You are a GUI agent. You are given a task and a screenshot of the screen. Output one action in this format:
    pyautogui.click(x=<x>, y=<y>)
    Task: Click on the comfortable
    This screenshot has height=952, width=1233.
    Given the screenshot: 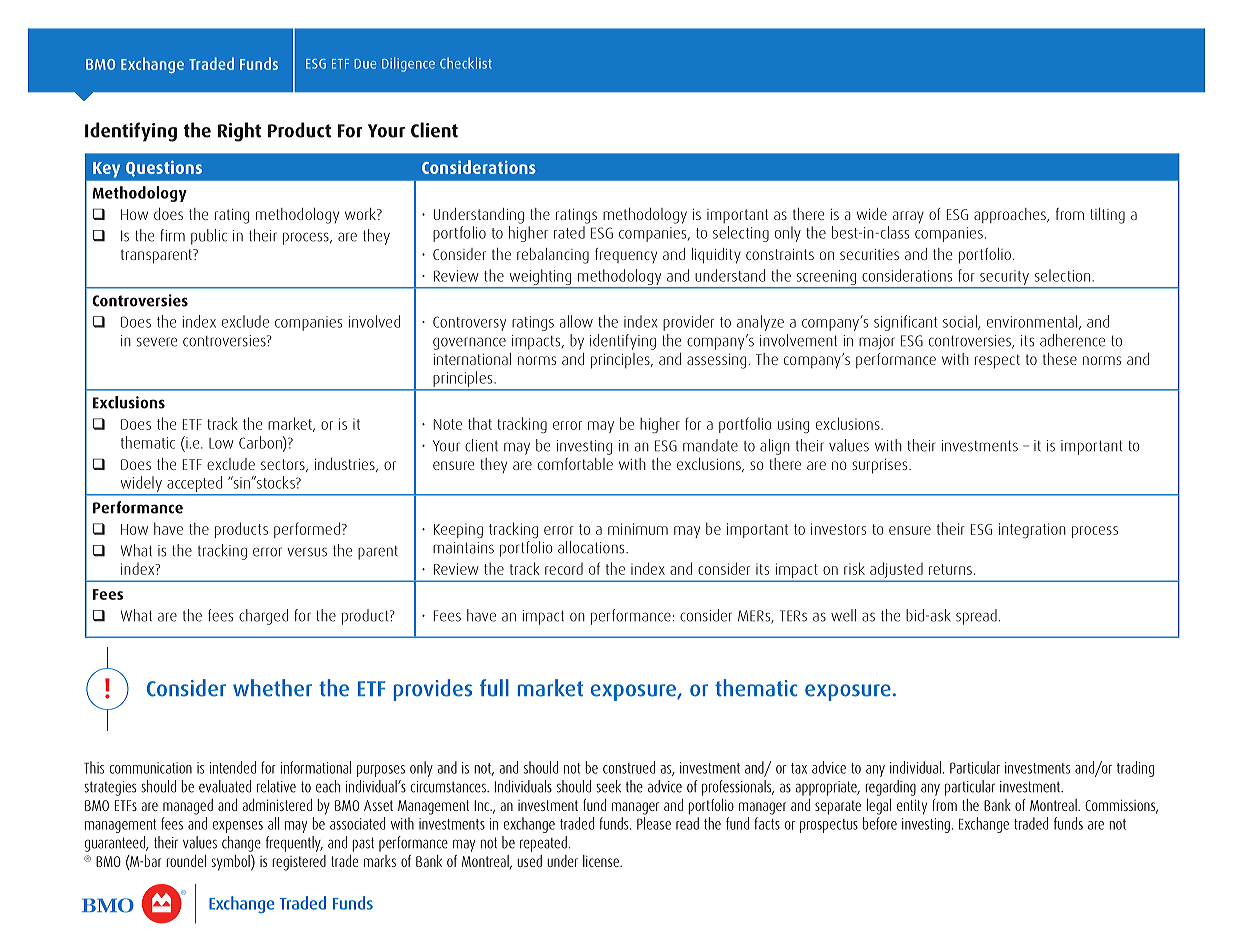 What is the action you would take?
    pyautogui.click(x=575, y=464)
